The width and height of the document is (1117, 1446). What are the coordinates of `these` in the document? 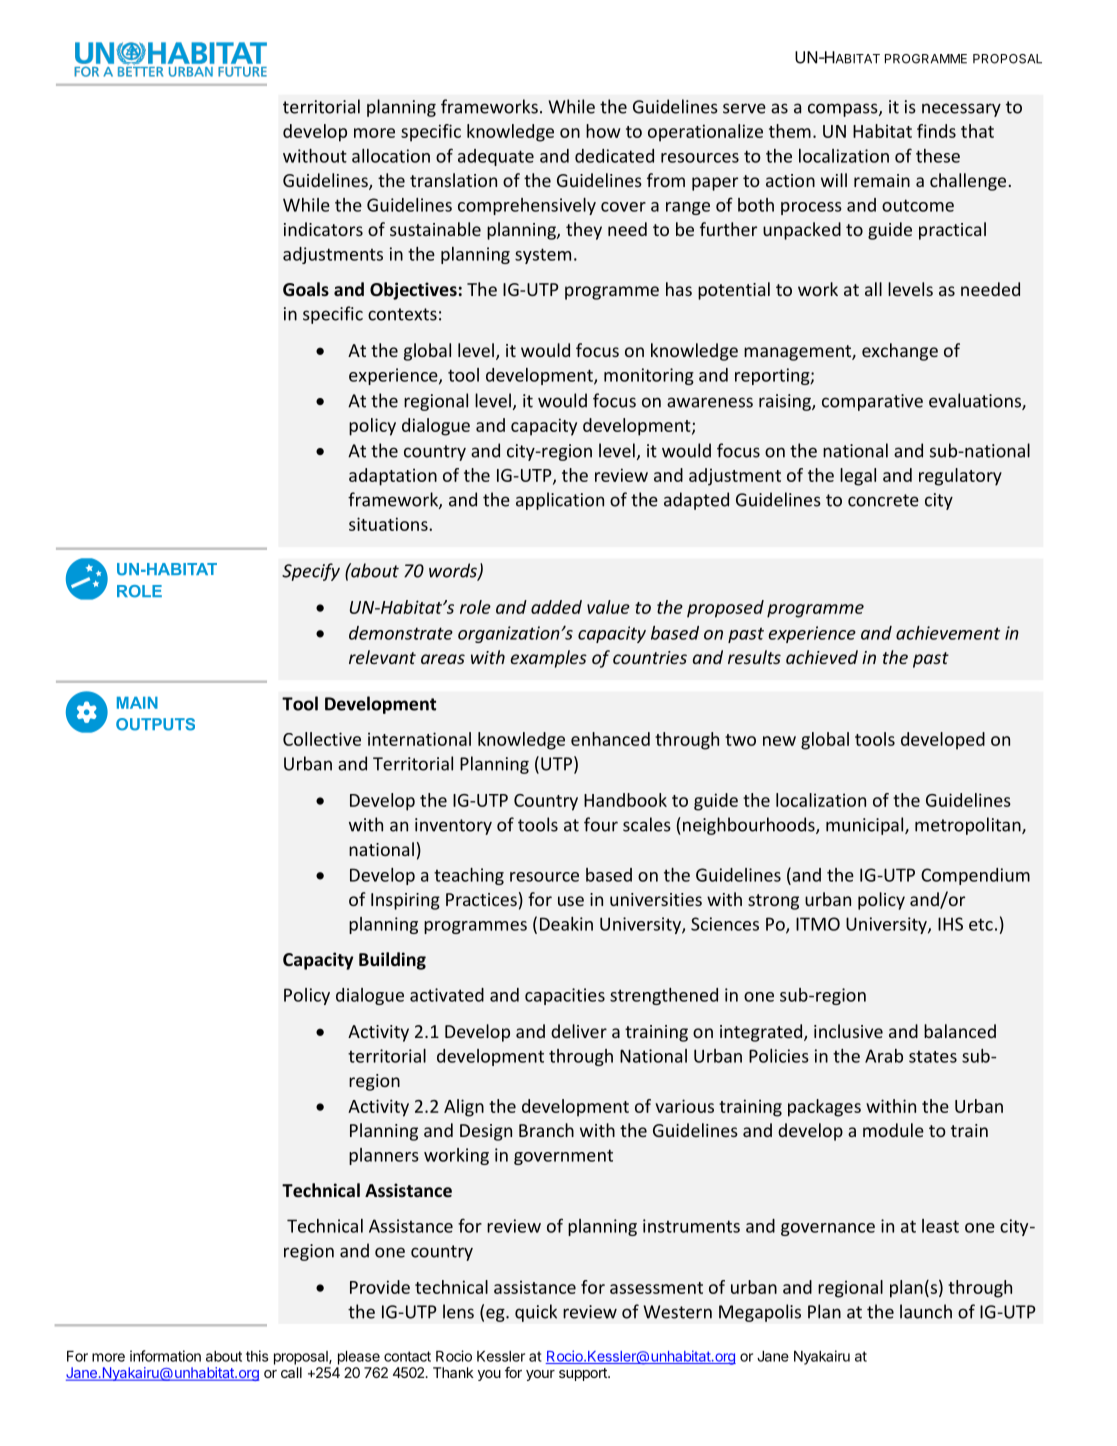 It's located at (938, 156).
